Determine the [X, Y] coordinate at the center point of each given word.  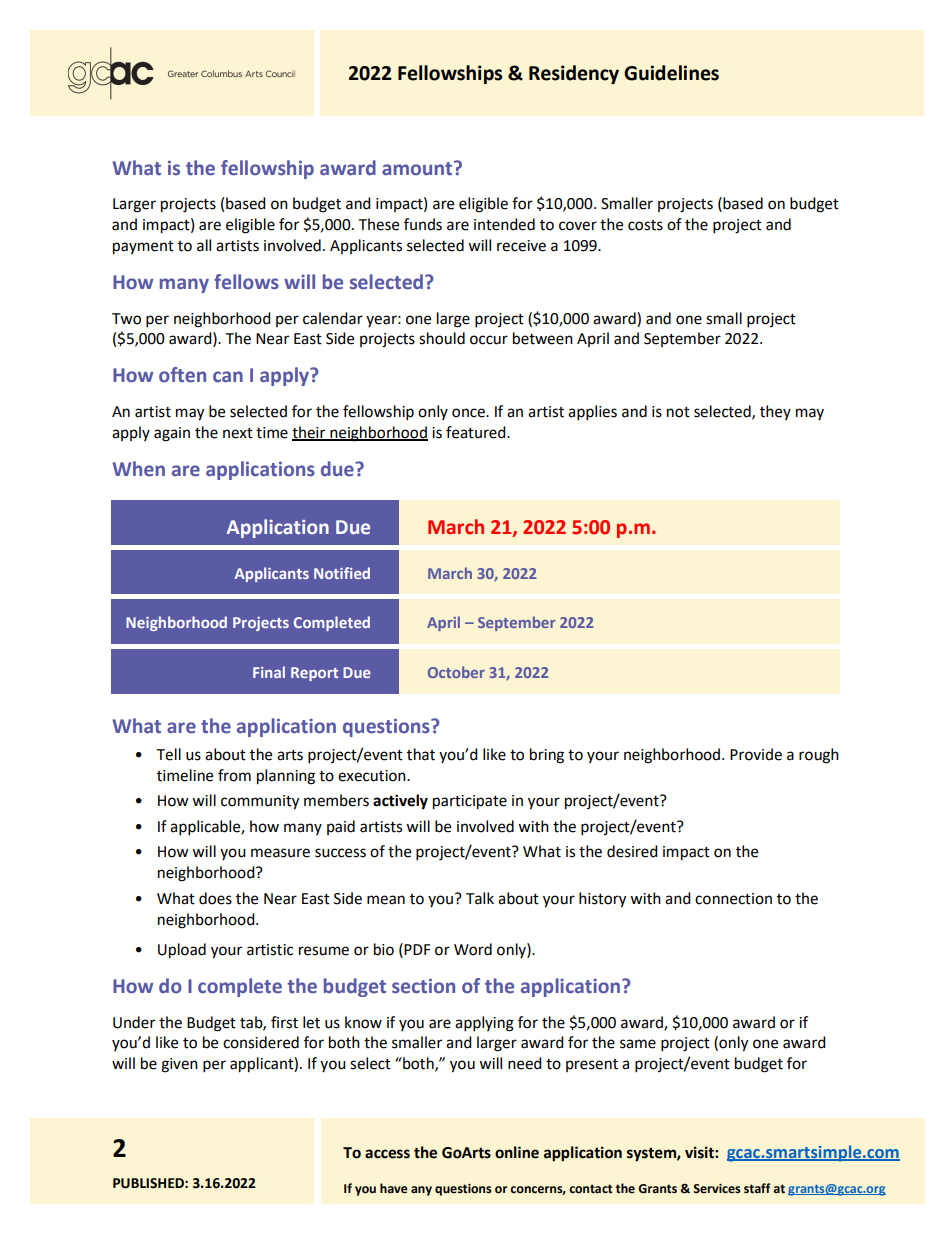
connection [733, 899]
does [215, 898]
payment [143, 248]
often [182, 375]
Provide [756, 754]
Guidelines [671, 73]
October [456, 672]
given [179, 1065]
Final [269, 672]
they [775, 412]
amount [418, 168]
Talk [480, 898]
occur [489, 340]
